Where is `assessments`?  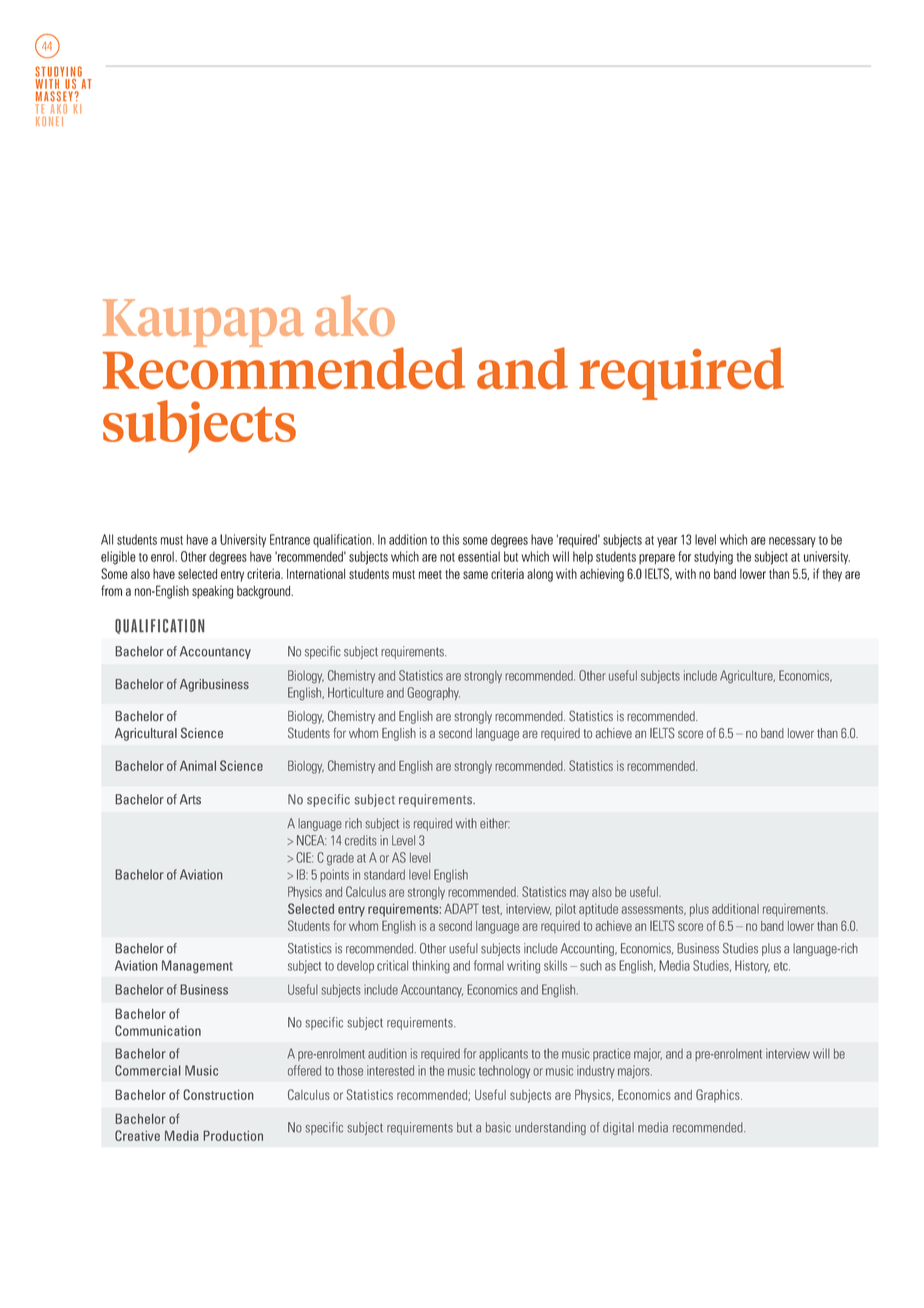
assessments is located at coordinates (653, 910).
